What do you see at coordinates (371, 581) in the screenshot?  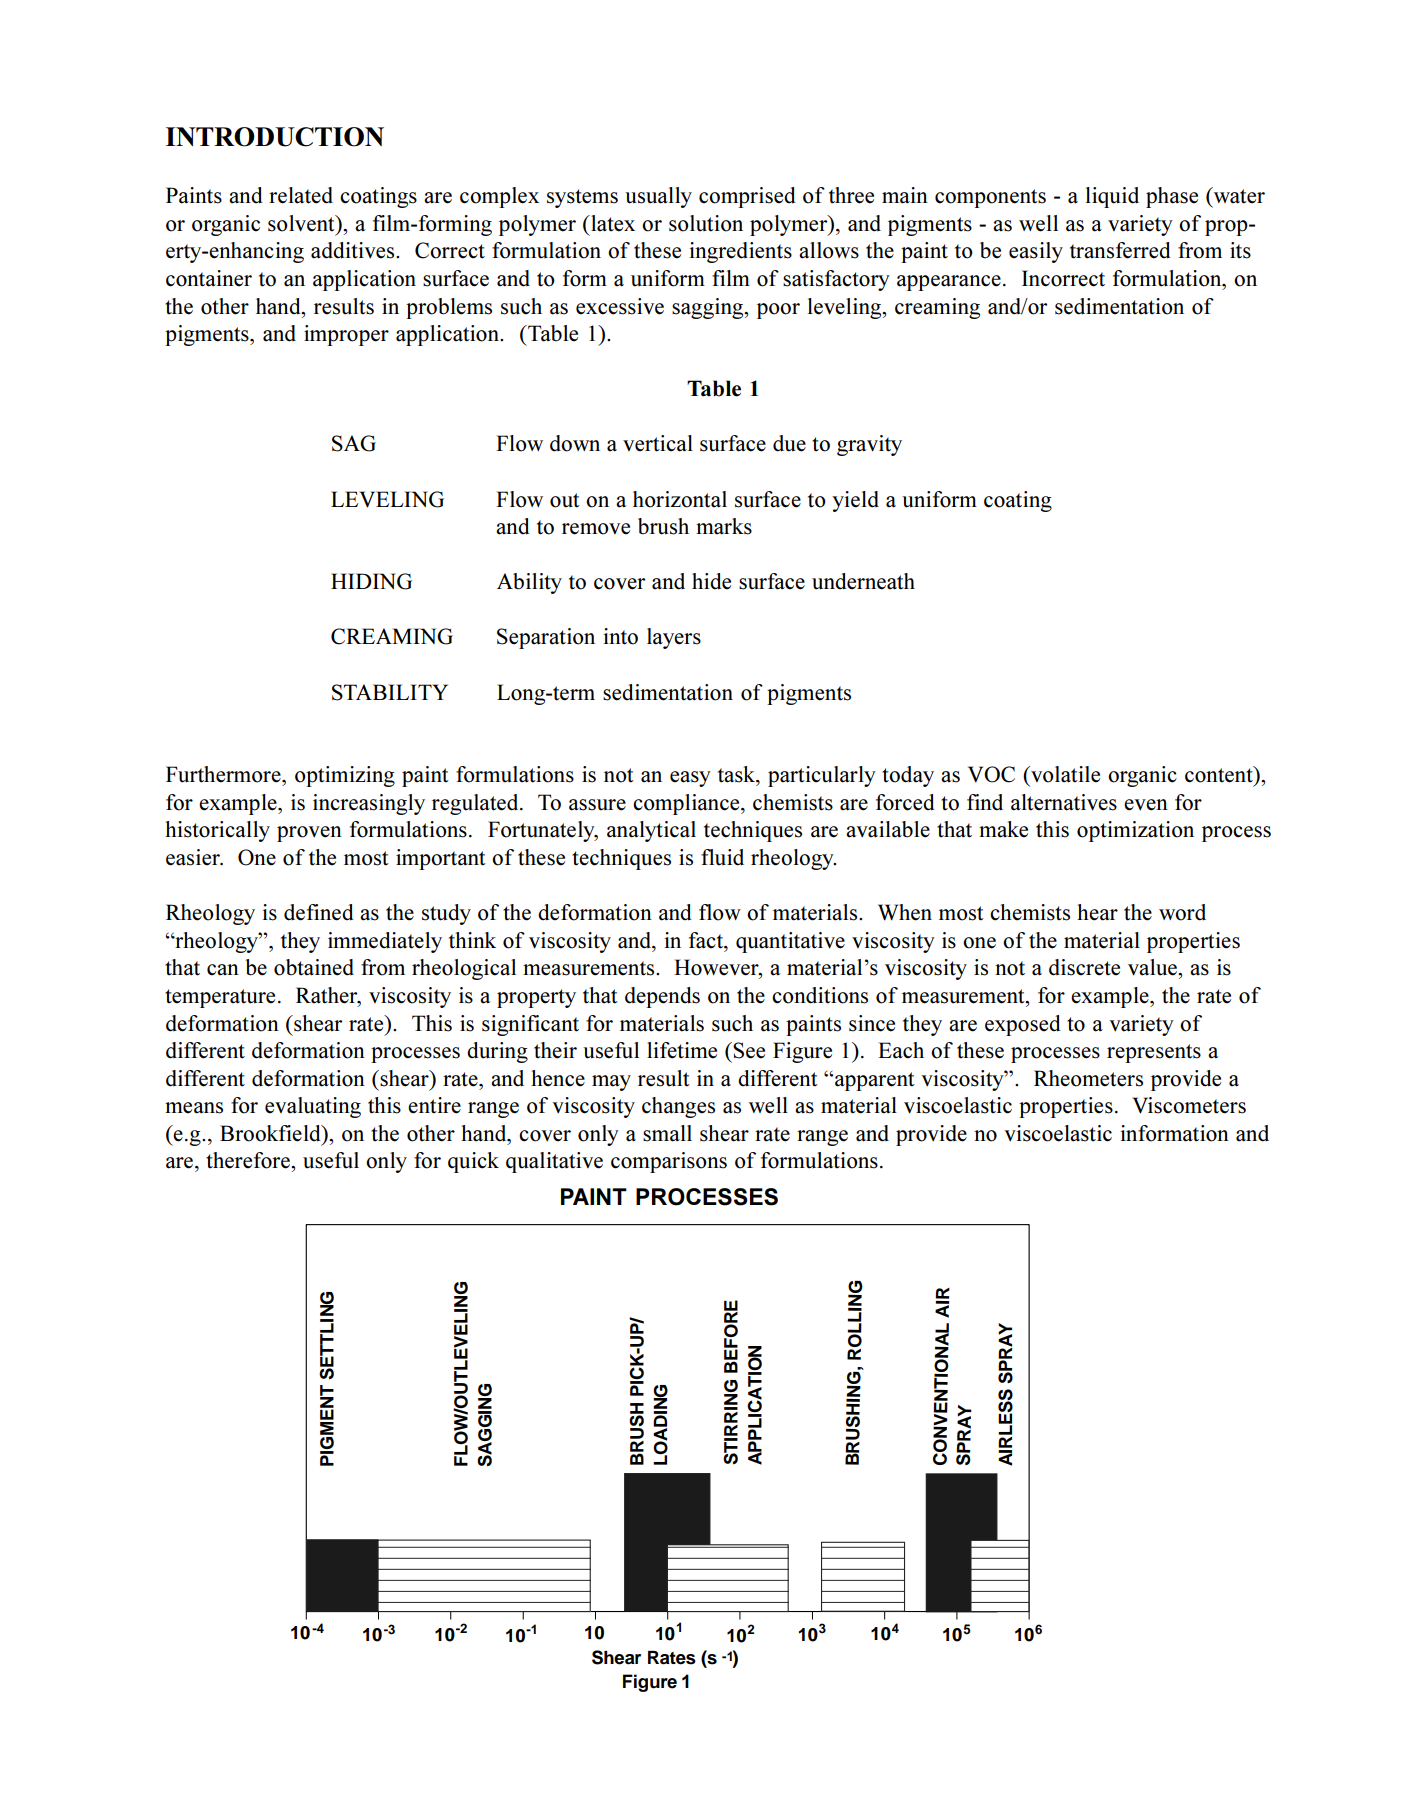 I see `HIDING` at bounding box center [371, 581].
